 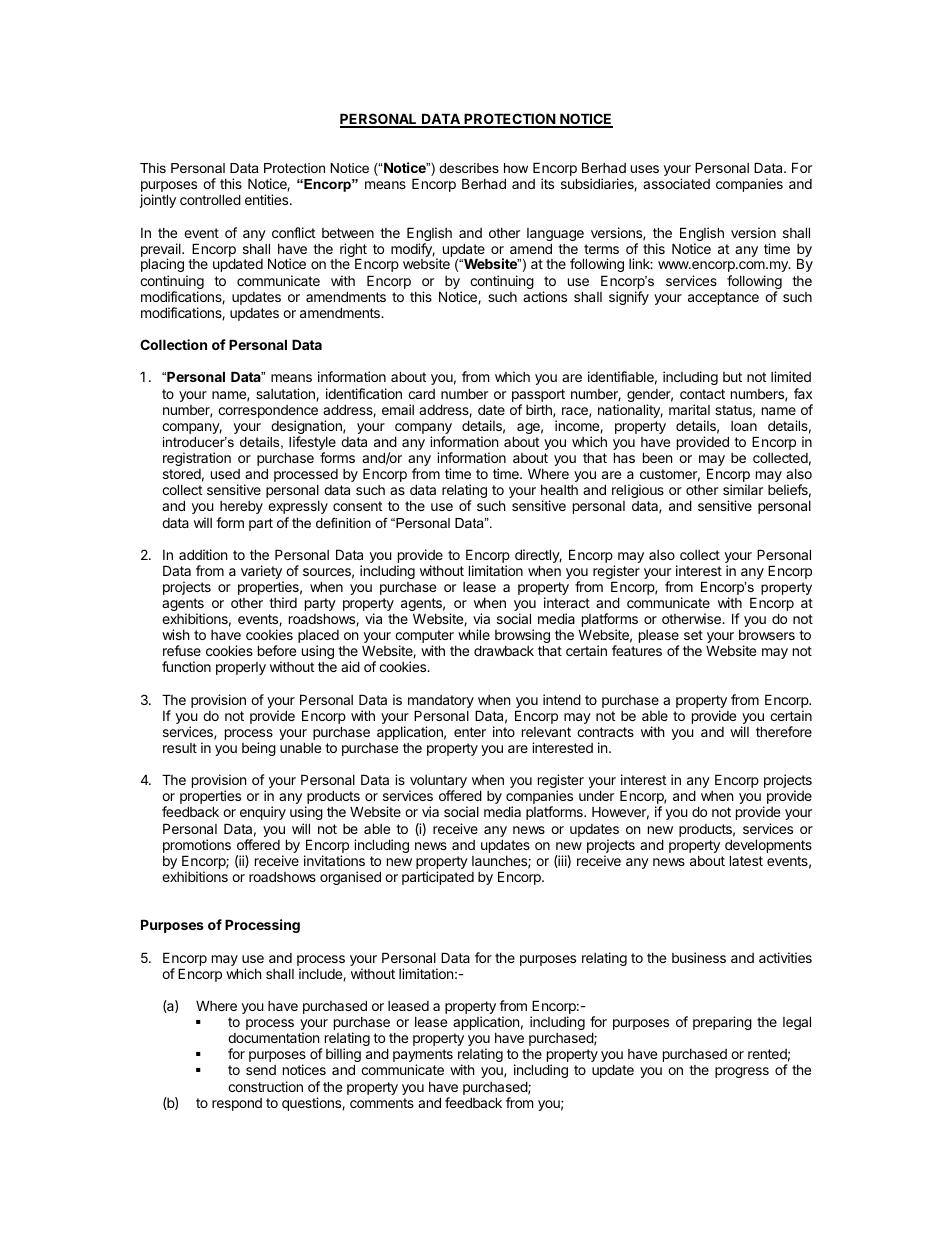 What do you see at coordinates (693, 635) in the image?
I see `set` at bounding box center [693, 635].
